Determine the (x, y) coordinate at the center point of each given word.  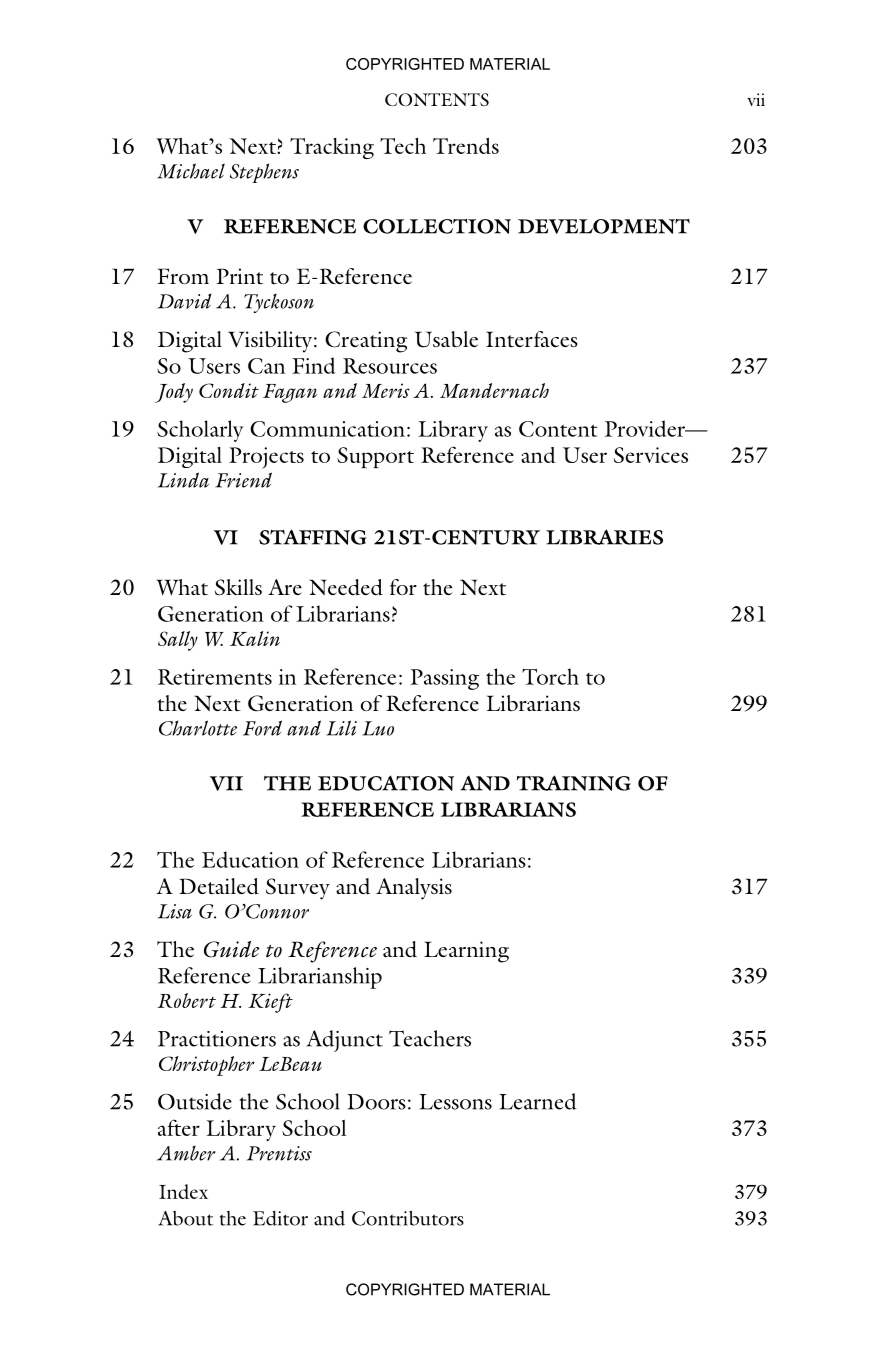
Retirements (215, 677)
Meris (386, 390)
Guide (231, 949)
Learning (466, 952)
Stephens (264, 173)
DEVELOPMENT (604, 226)
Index (183, 1191)
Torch (550, 676)
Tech (403, 146)
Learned (538, 1101)
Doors (376, 1102)
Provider (646, 428)
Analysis (414, 889)
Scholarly (200, 431)
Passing (444, 679)
